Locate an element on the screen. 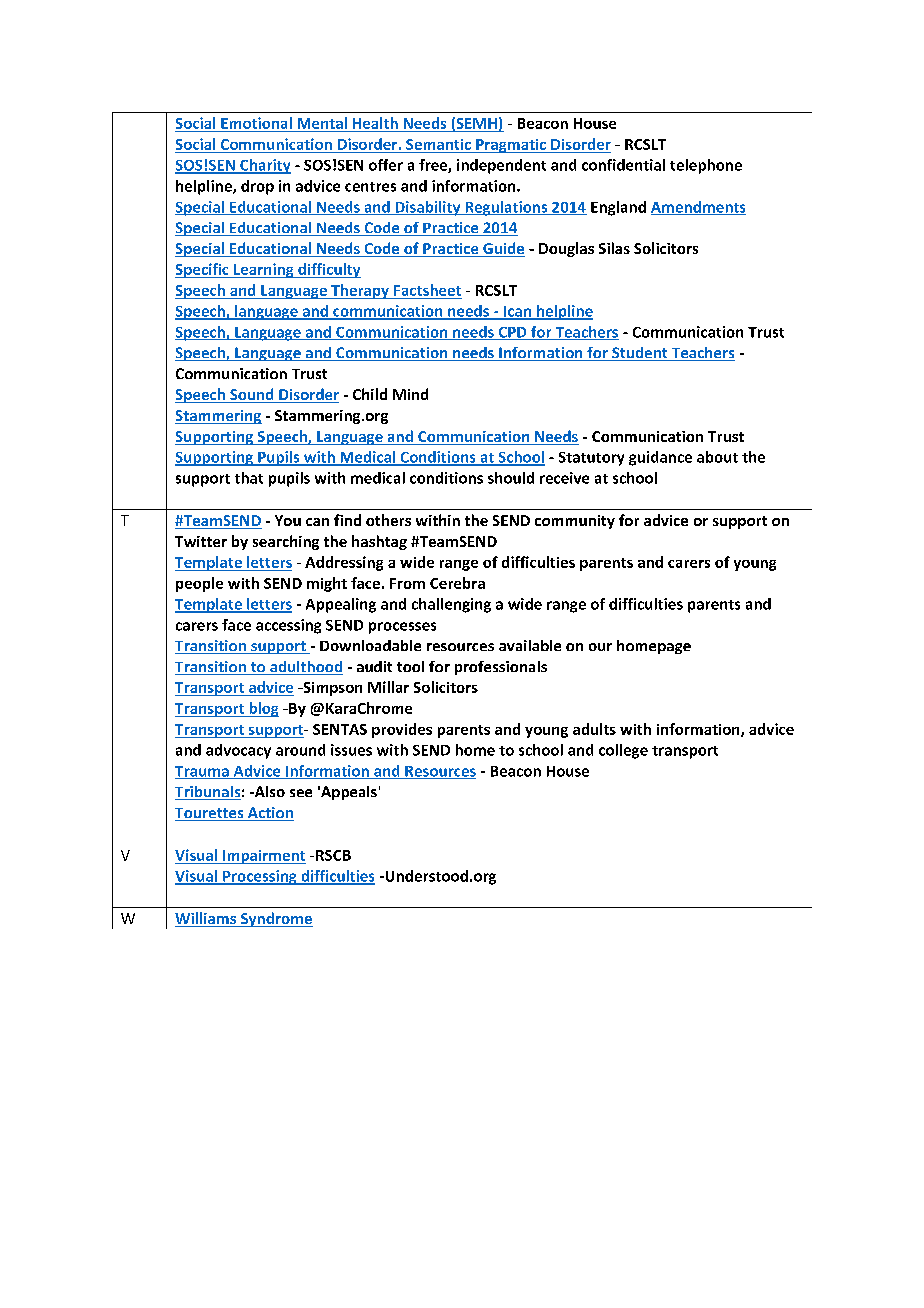 This screenshot has width=924, height=1308. confidential is located at coordinates (623, 165).
